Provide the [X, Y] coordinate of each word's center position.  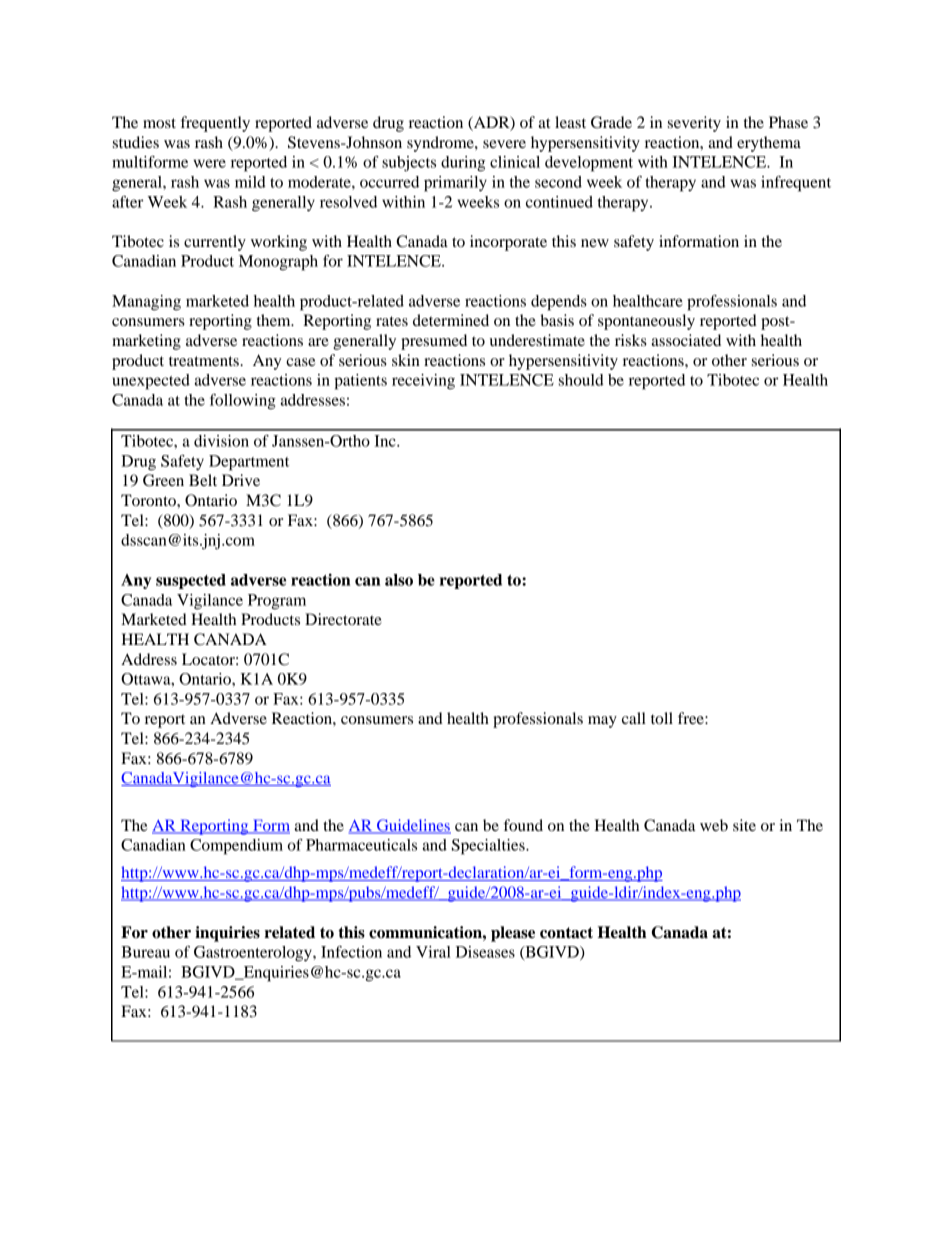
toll [662, 718]
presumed [434, 342]
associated [686, 340]
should [581, 380]
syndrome [441, 144]
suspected [191, 581]
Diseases [485, 952]
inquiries [227, 934]
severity [694, 124]
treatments [205, 361]
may [602, 722]
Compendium [236, 847]
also [399, 580]
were [209, 163]
